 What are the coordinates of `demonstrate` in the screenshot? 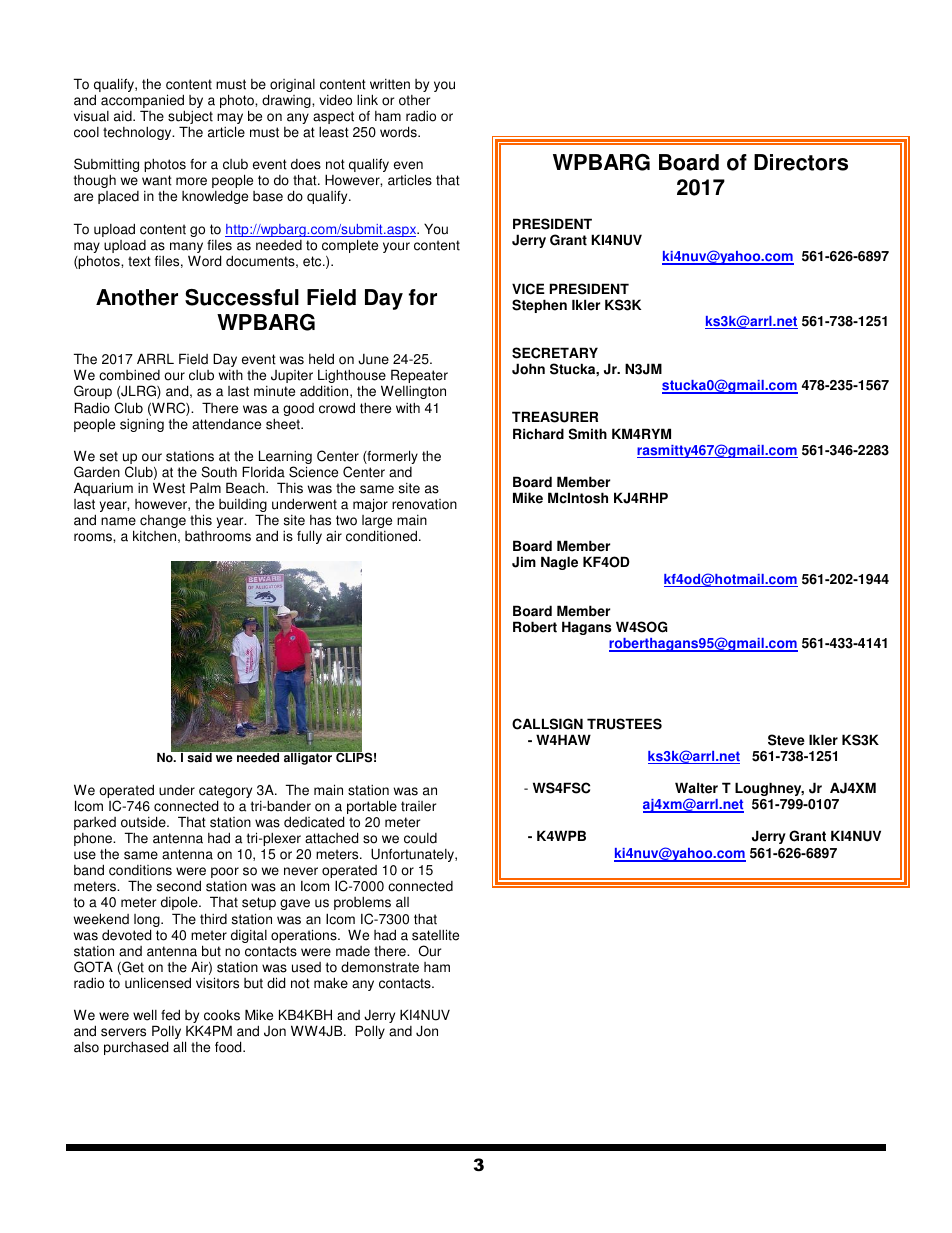 It's located at (380, 967).
